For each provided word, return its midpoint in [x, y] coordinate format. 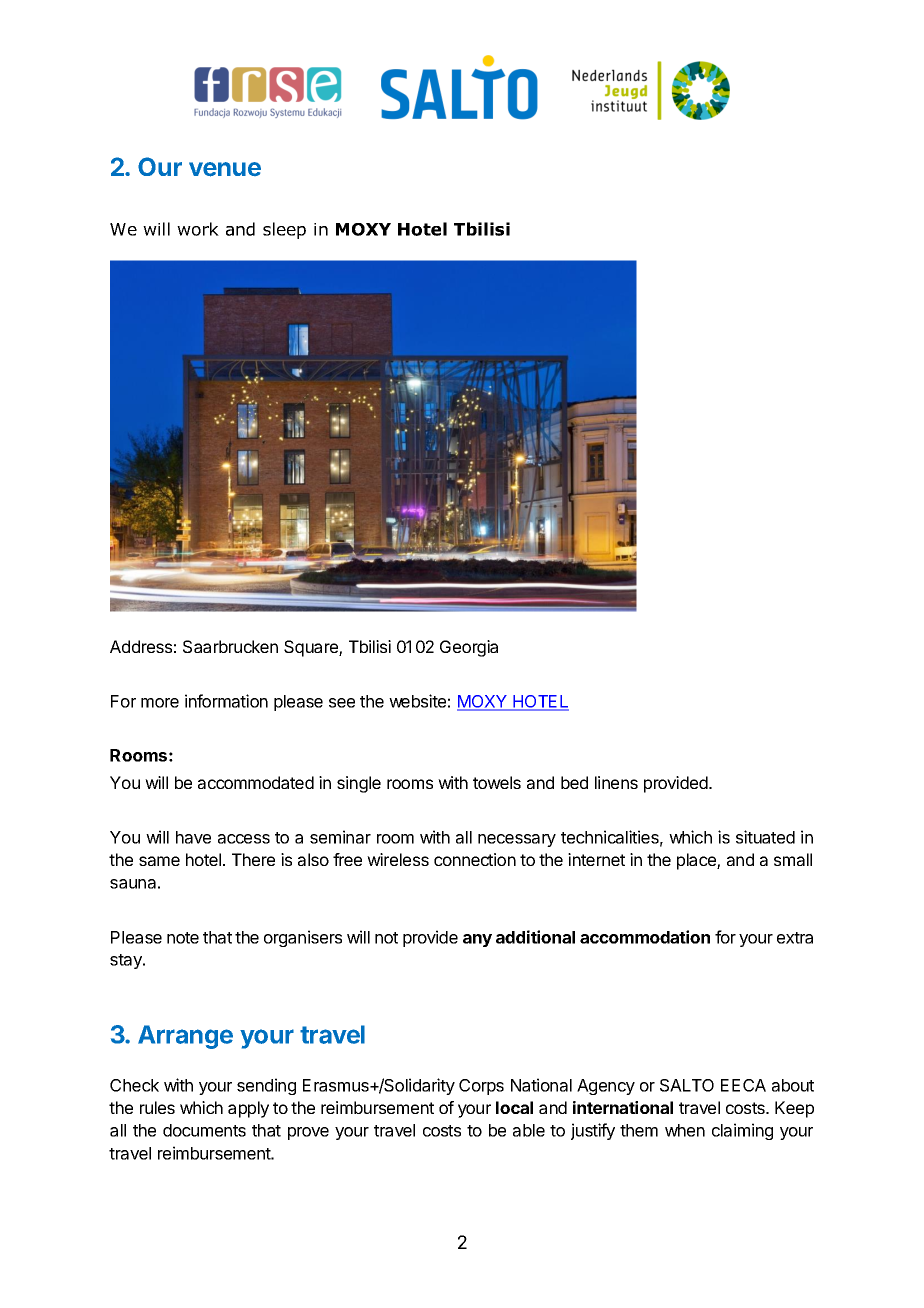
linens [616, 782]
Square [312, 648]
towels [497, 782]
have [193, 837]
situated [765, 837]
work [198, 229]
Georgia [469, 648]
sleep [284, 230]
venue [225, 169]
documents [204, 1130]
